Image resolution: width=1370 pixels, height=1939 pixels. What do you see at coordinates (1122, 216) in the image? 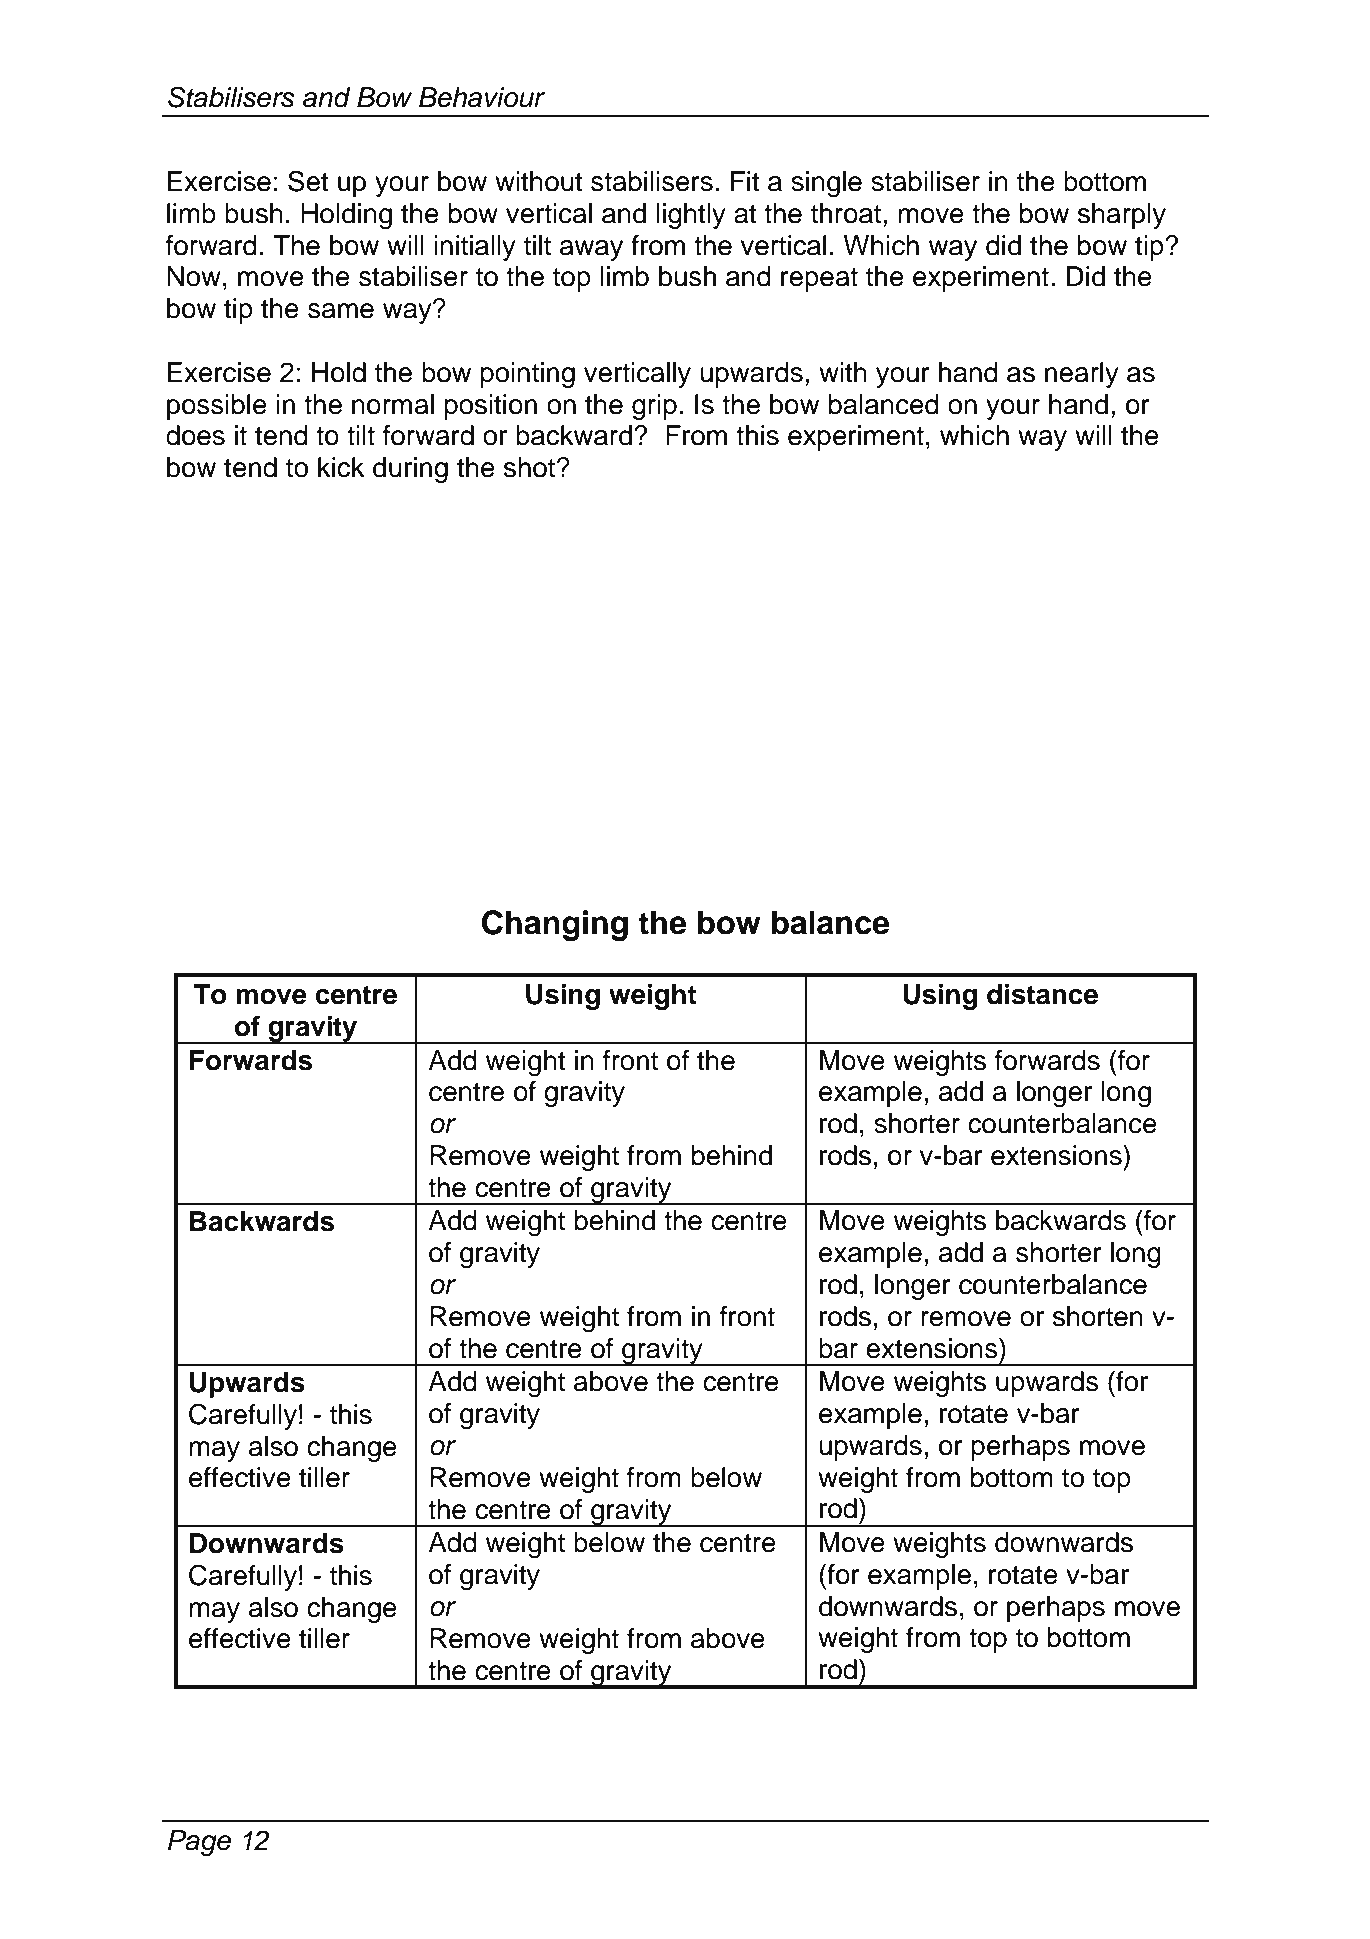
I see `sharply` at bounding box center [1122, 216].
